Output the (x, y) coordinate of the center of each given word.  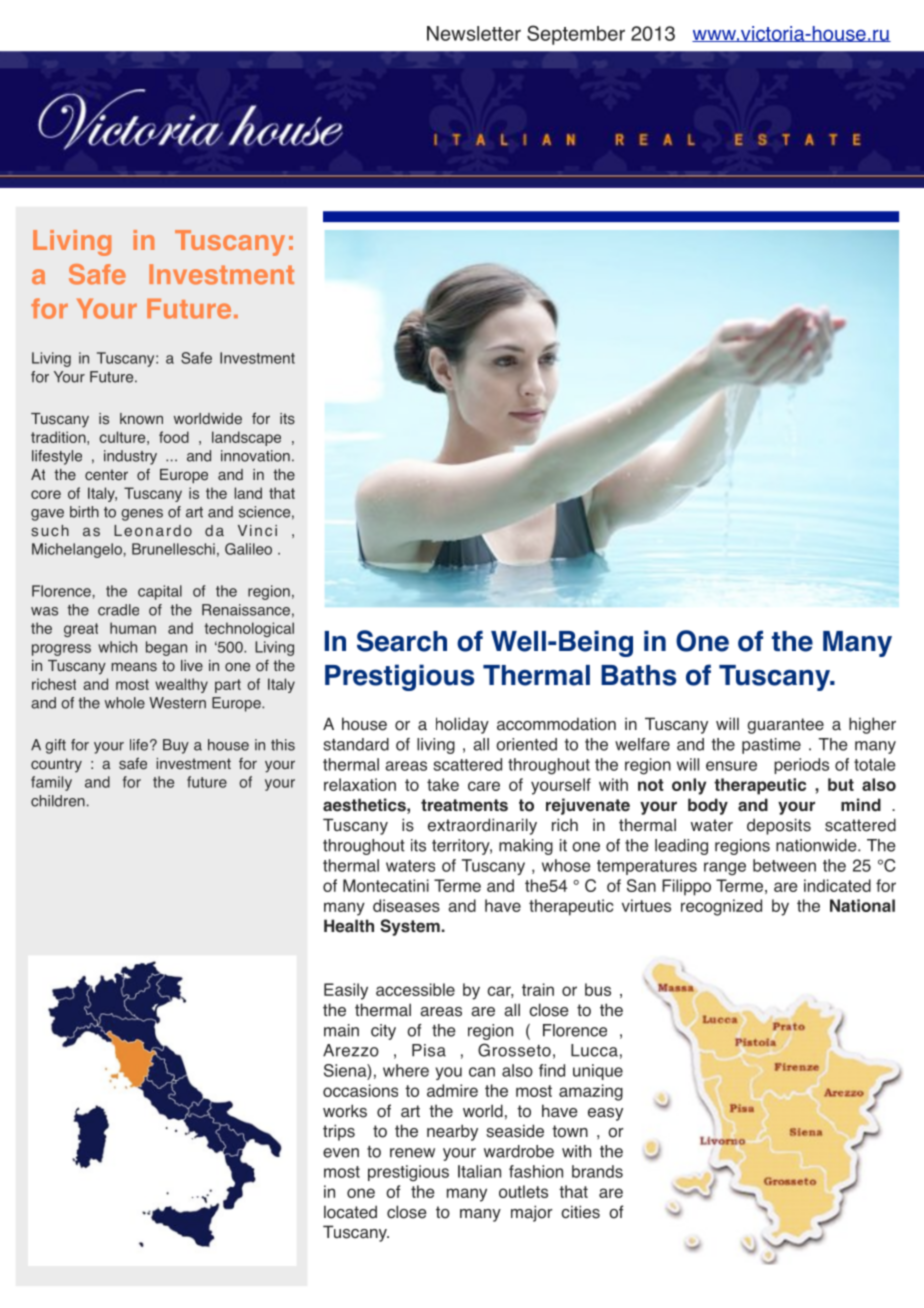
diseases (406, 905)
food (174, 437)
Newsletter (474, 33)
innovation (255, 456)
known (141, 419)
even (341, 1153)
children (58, 801)
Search (402, 641)
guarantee (786, 726)
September (576, 35)
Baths (638, 675)
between (784, 865)
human (133, 628)
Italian (479, 1171)
